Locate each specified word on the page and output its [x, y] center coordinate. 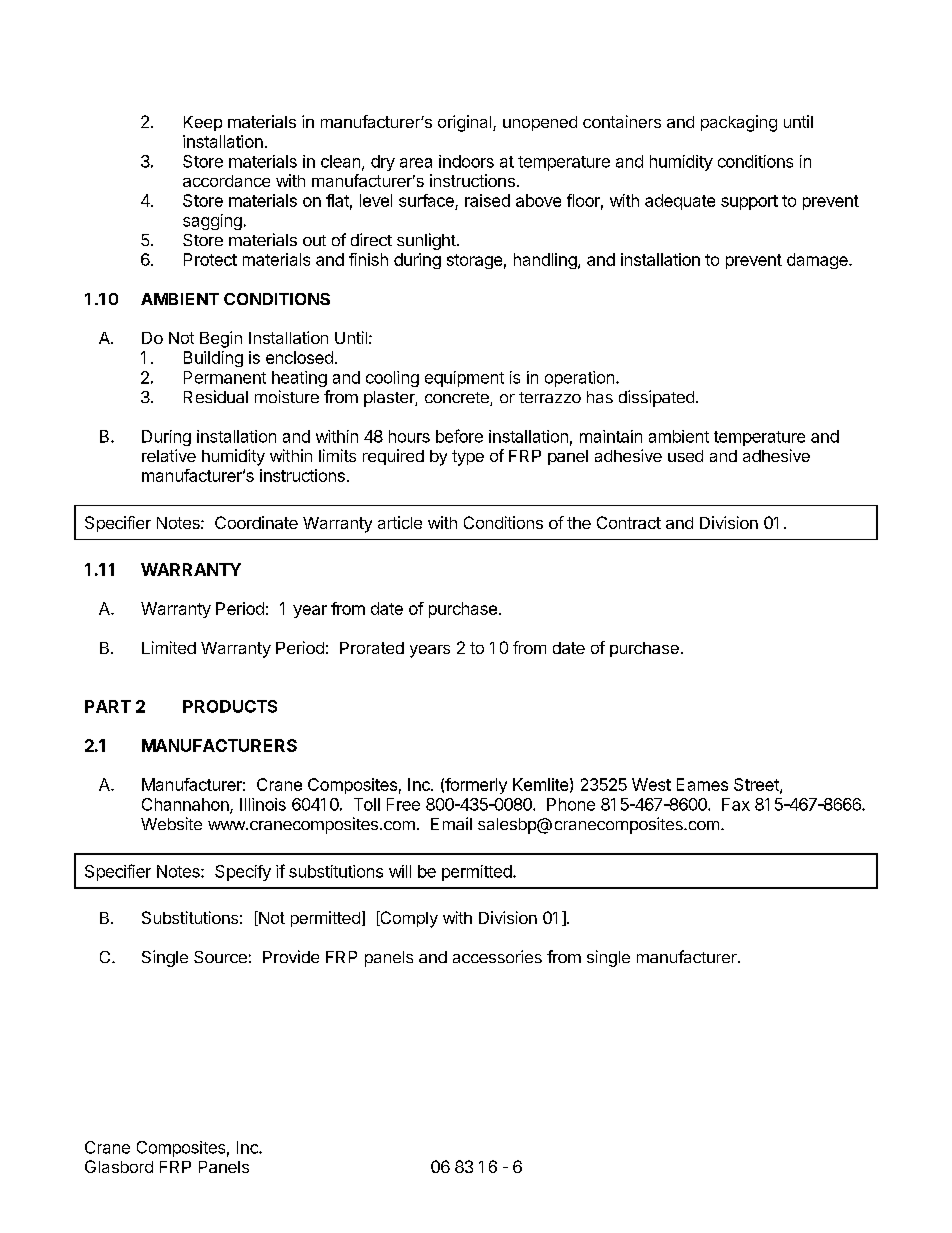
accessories [497, 956]
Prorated [372, 648]
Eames [702, 784]
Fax [736, 804]
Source [220, 957]
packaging [739, 123]
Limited [169, 647]
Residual [216, 396]
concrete [458, 399]
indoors [466, 161]
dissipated [656, 398]
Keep [203, 123]
